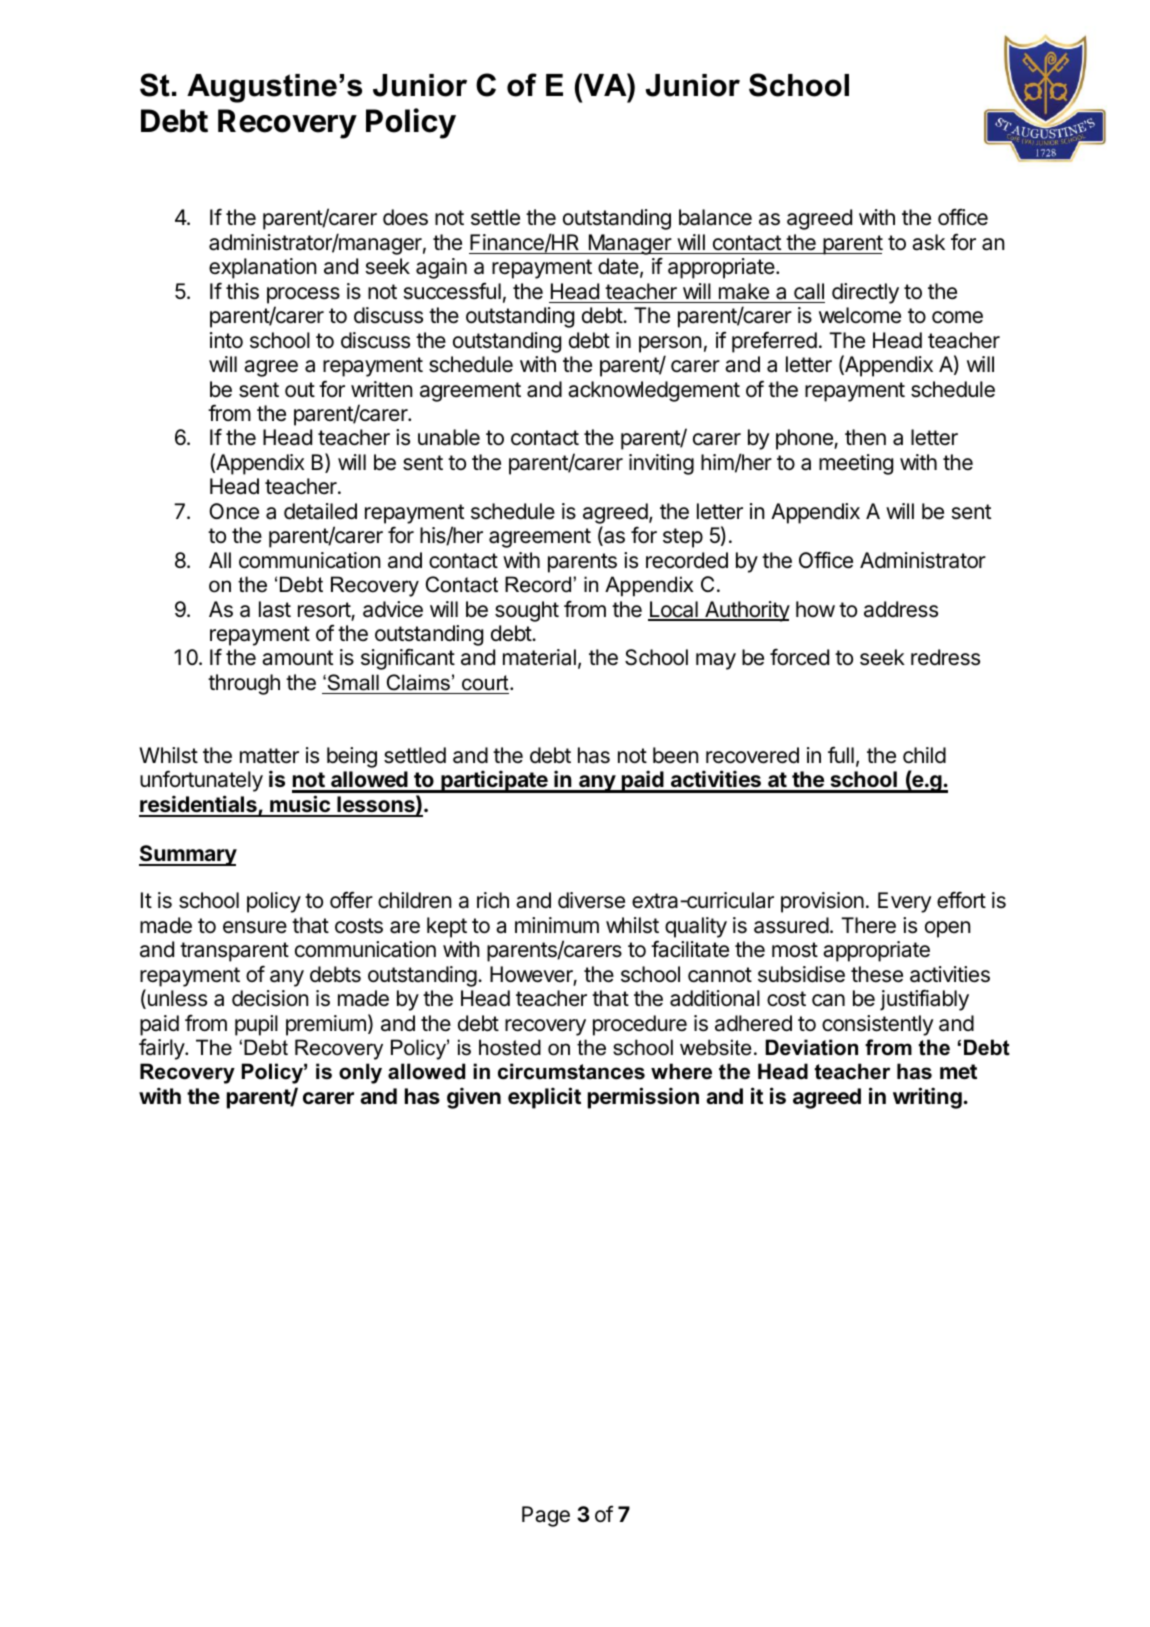  What do you see at coordinates (452, 291) in the document?
I see `successful` at bounding box center [452, 291].
